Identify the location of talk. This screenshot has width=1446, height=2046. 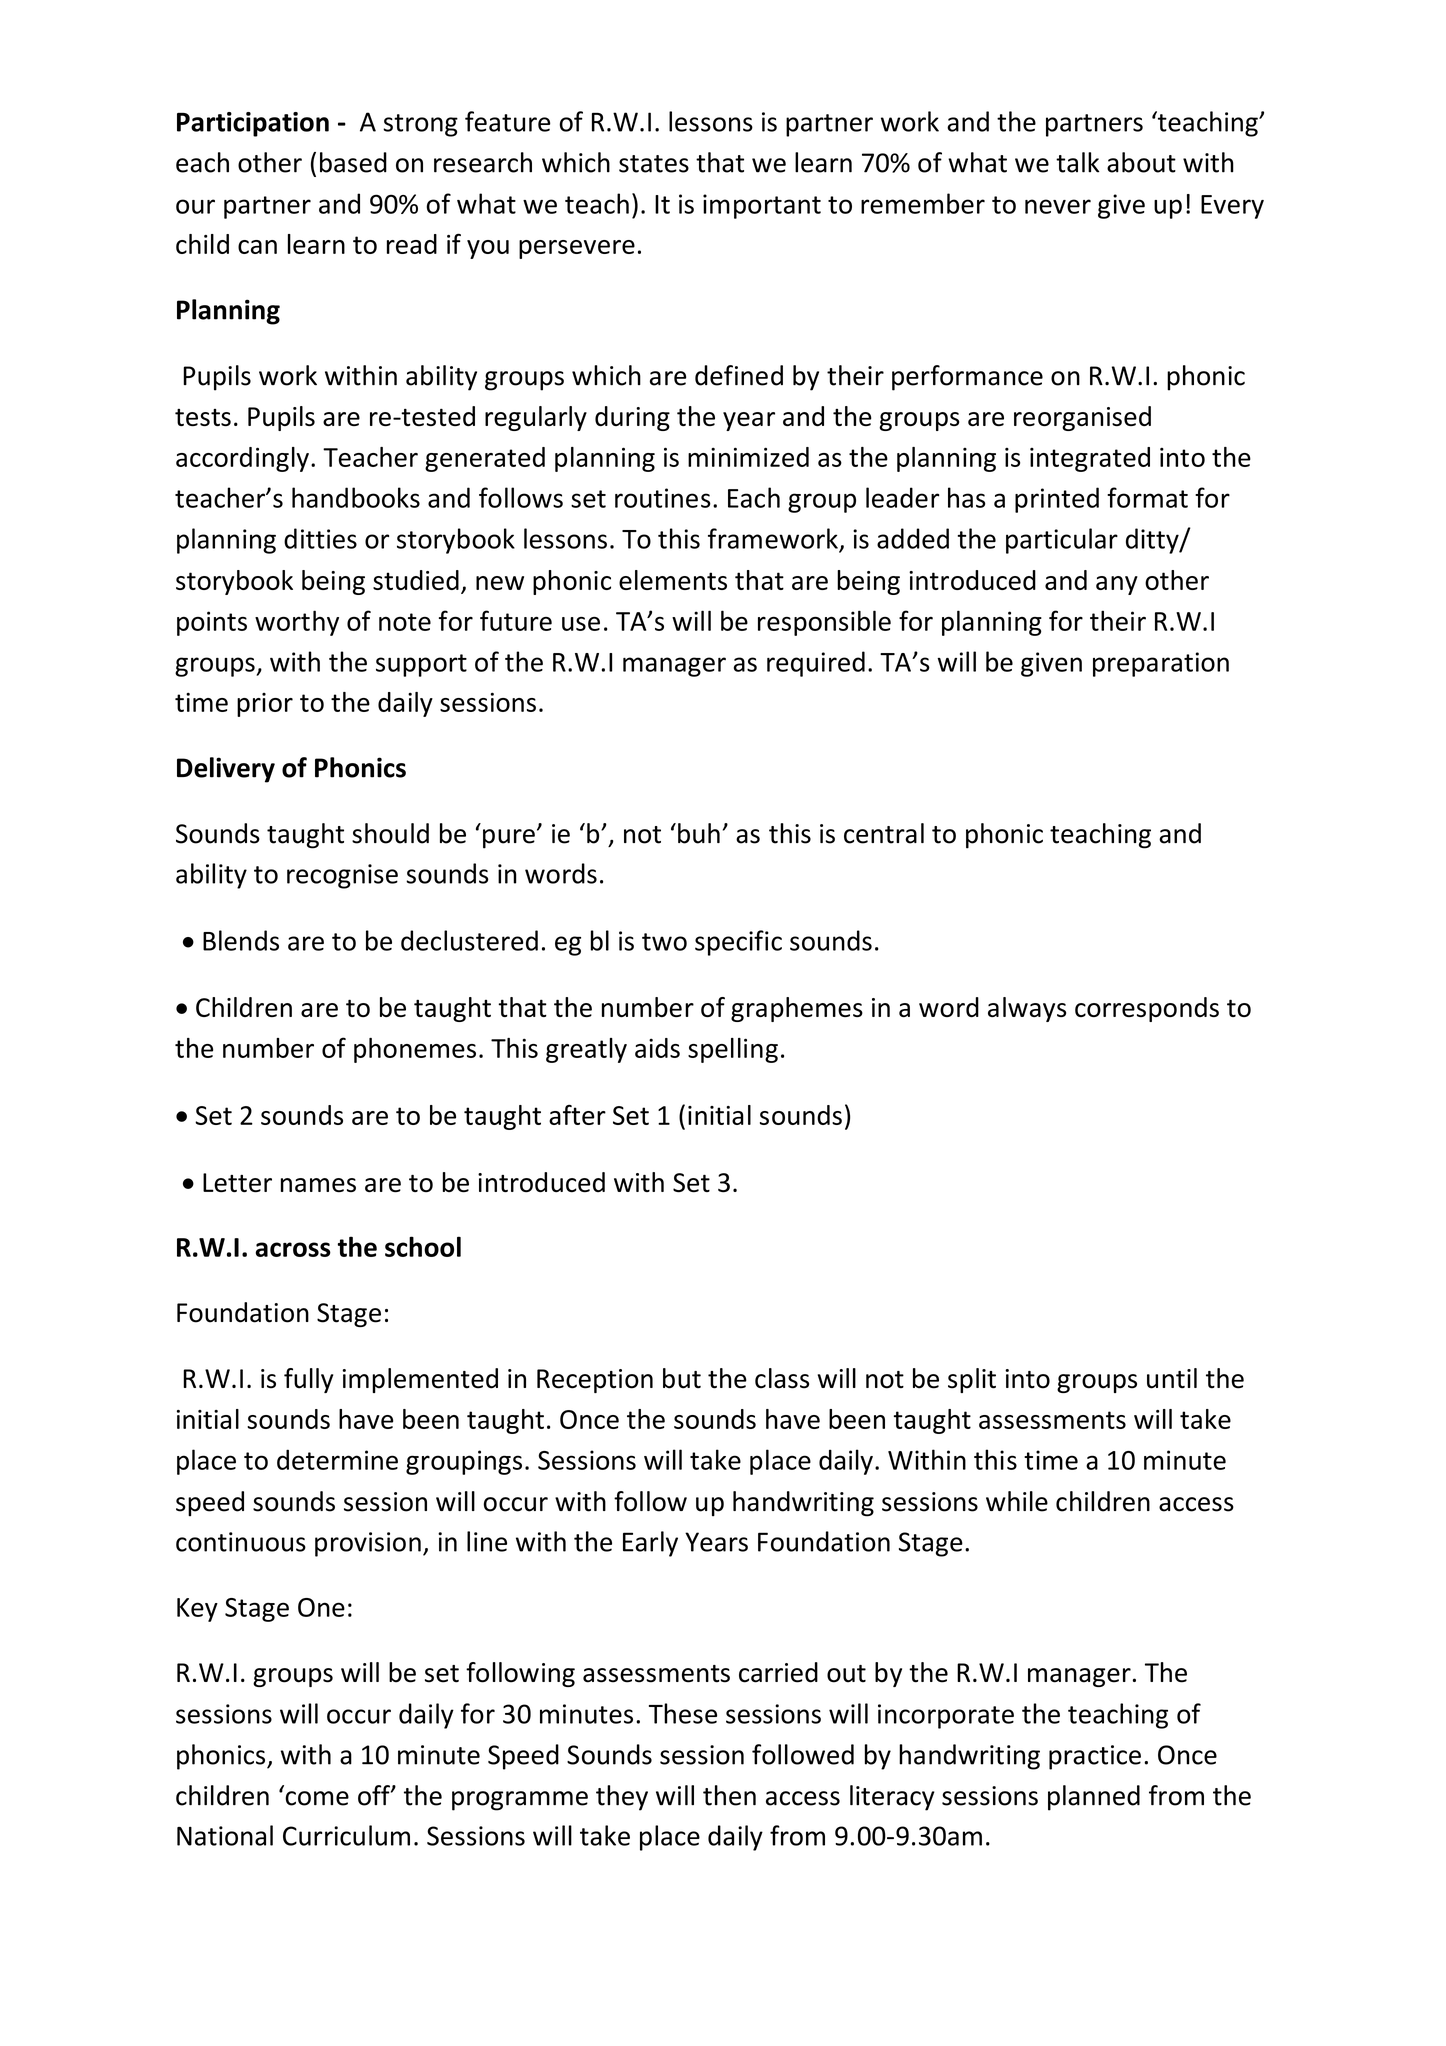
(1077, 162).
